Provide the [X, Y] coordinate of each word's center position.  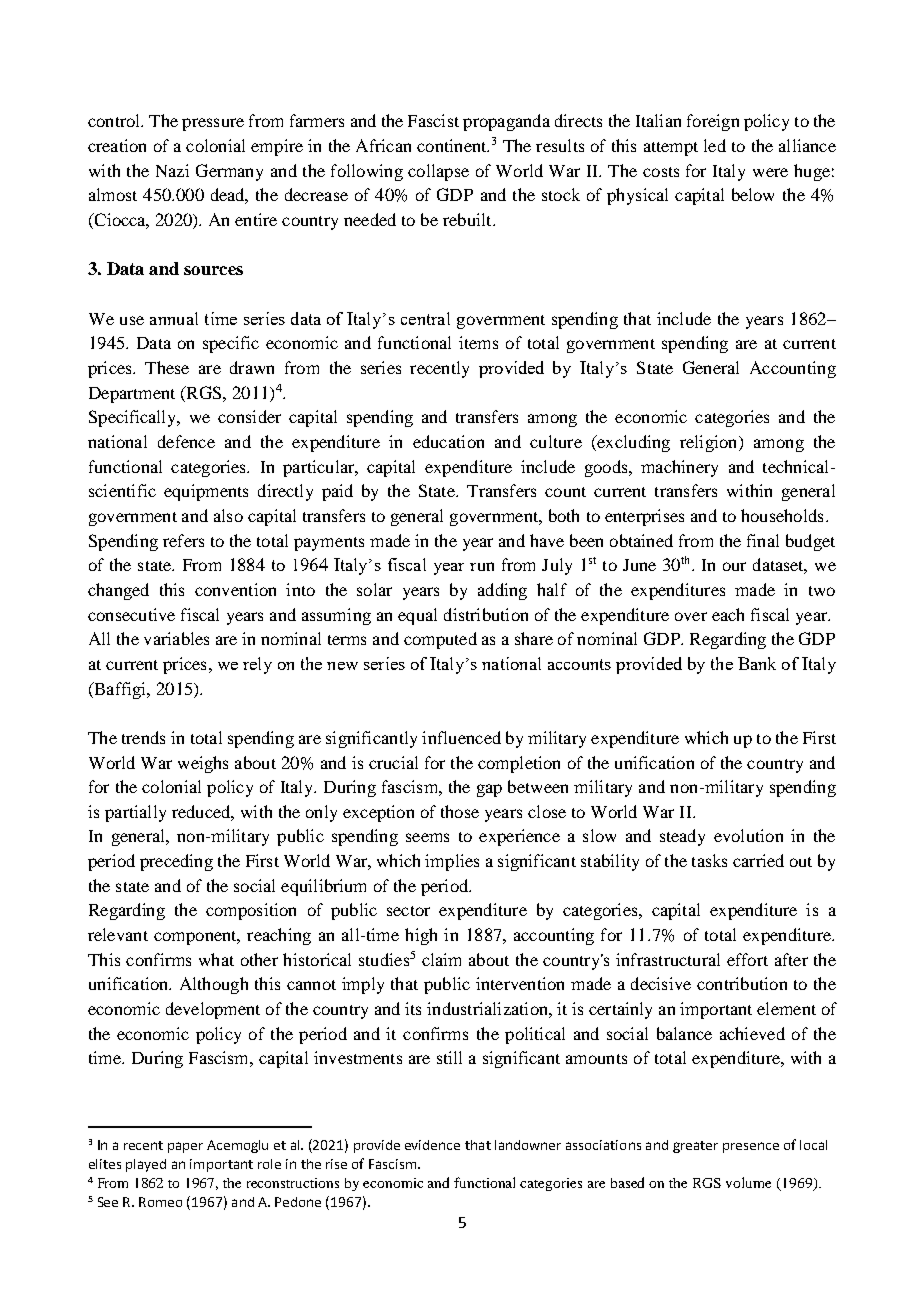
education [448, 441]
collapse [438, 172]
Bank [757, 663]
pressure [213, 124]
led [715, 145]
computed [440, 640]
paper [185, 1147]
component [196, 938]
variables [176, 638]
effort [747, 959]
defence [186, 441]
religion [710, 443]
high [421, 936]
